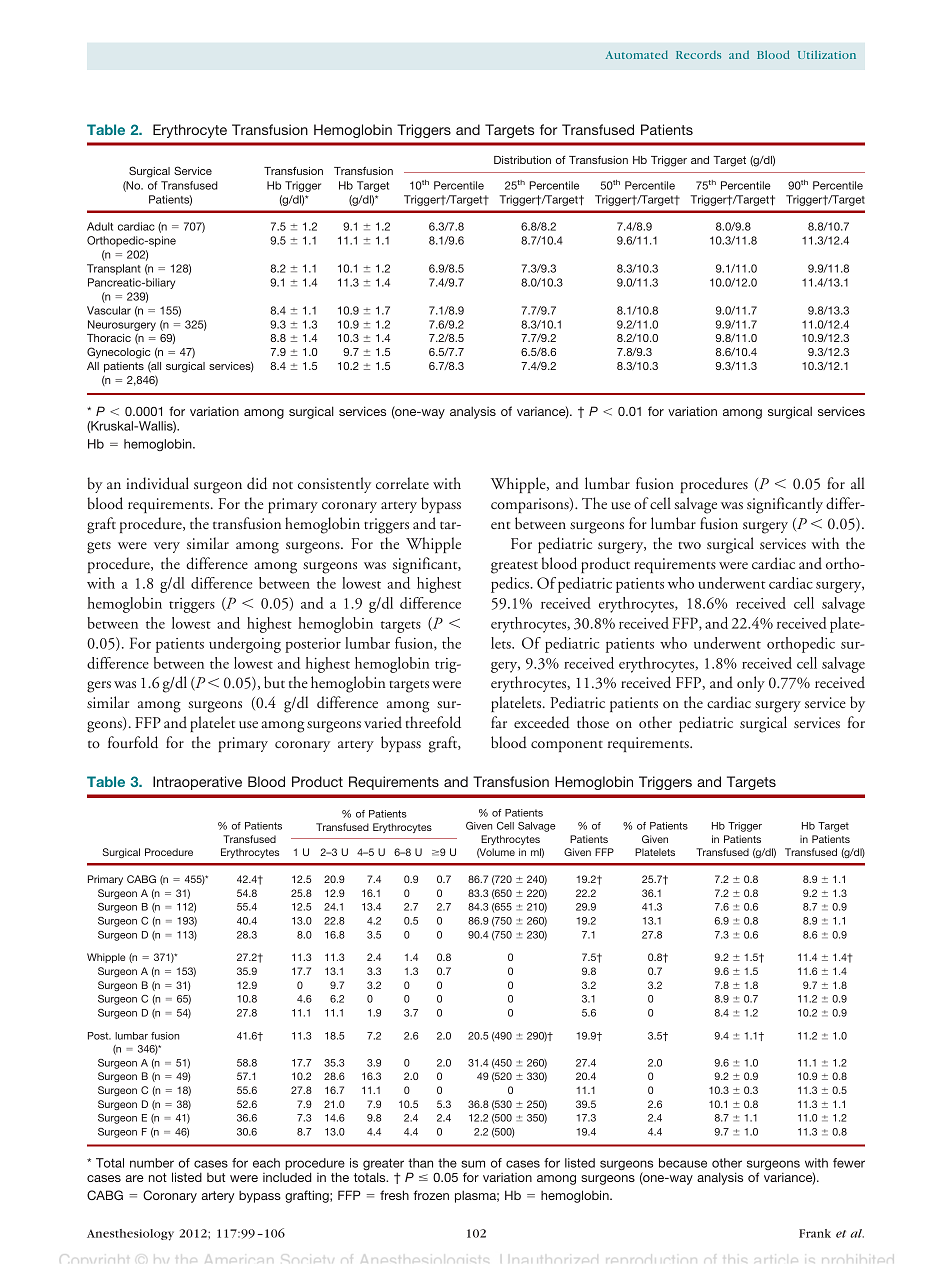 The height and width of the document is (1275, 952). What do you see at coordinates (522, 160) in the document?
I see `Distribution` at bounding box center [522, 160].
